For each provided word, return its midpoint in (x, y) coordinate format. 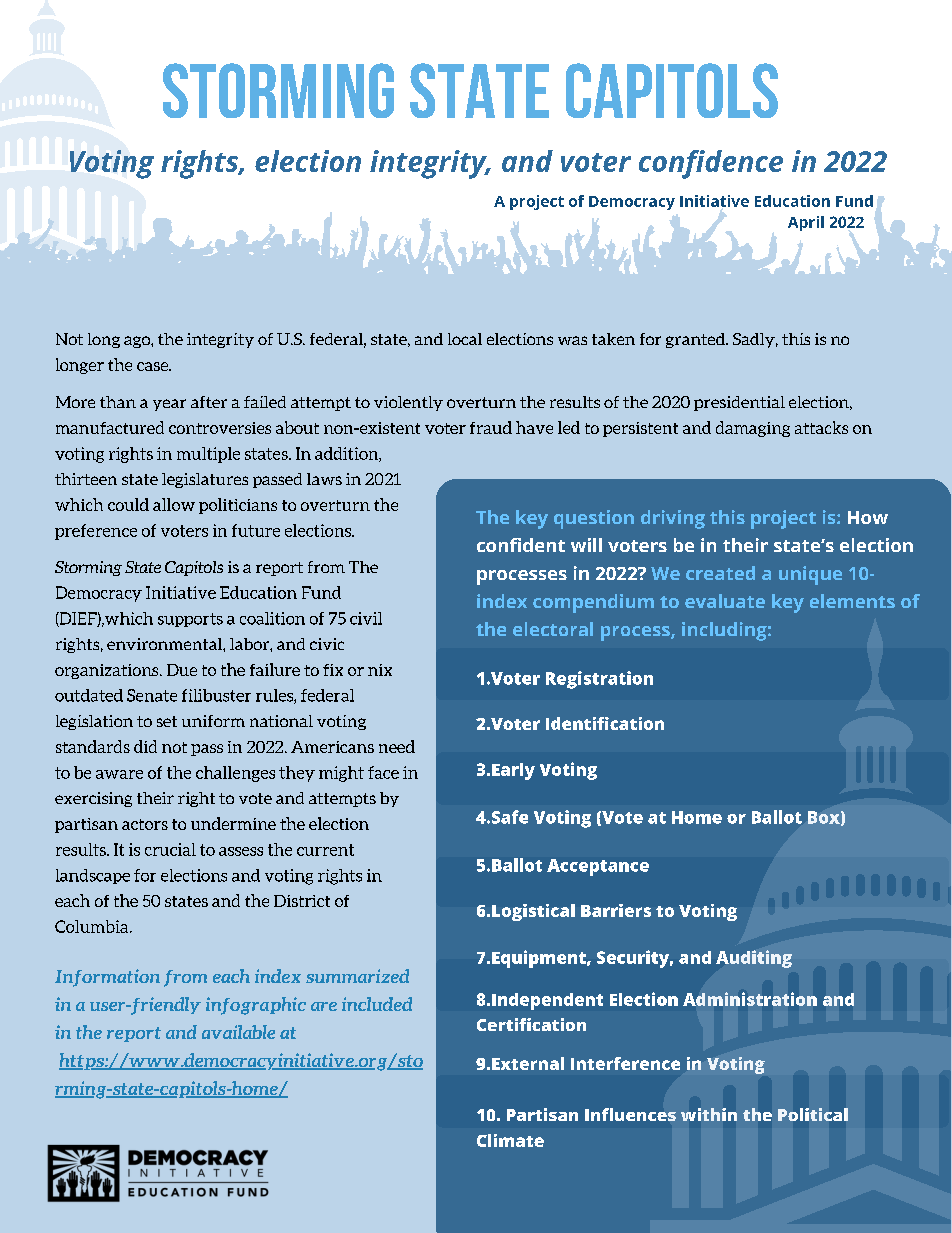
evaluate (725, 601)
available (238, 1032)
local (465, 339)
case (154, 366)
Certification (531, 1024)
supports (190, 620)
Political (813, 1114)
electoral (553, 629)
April (806, 223)
